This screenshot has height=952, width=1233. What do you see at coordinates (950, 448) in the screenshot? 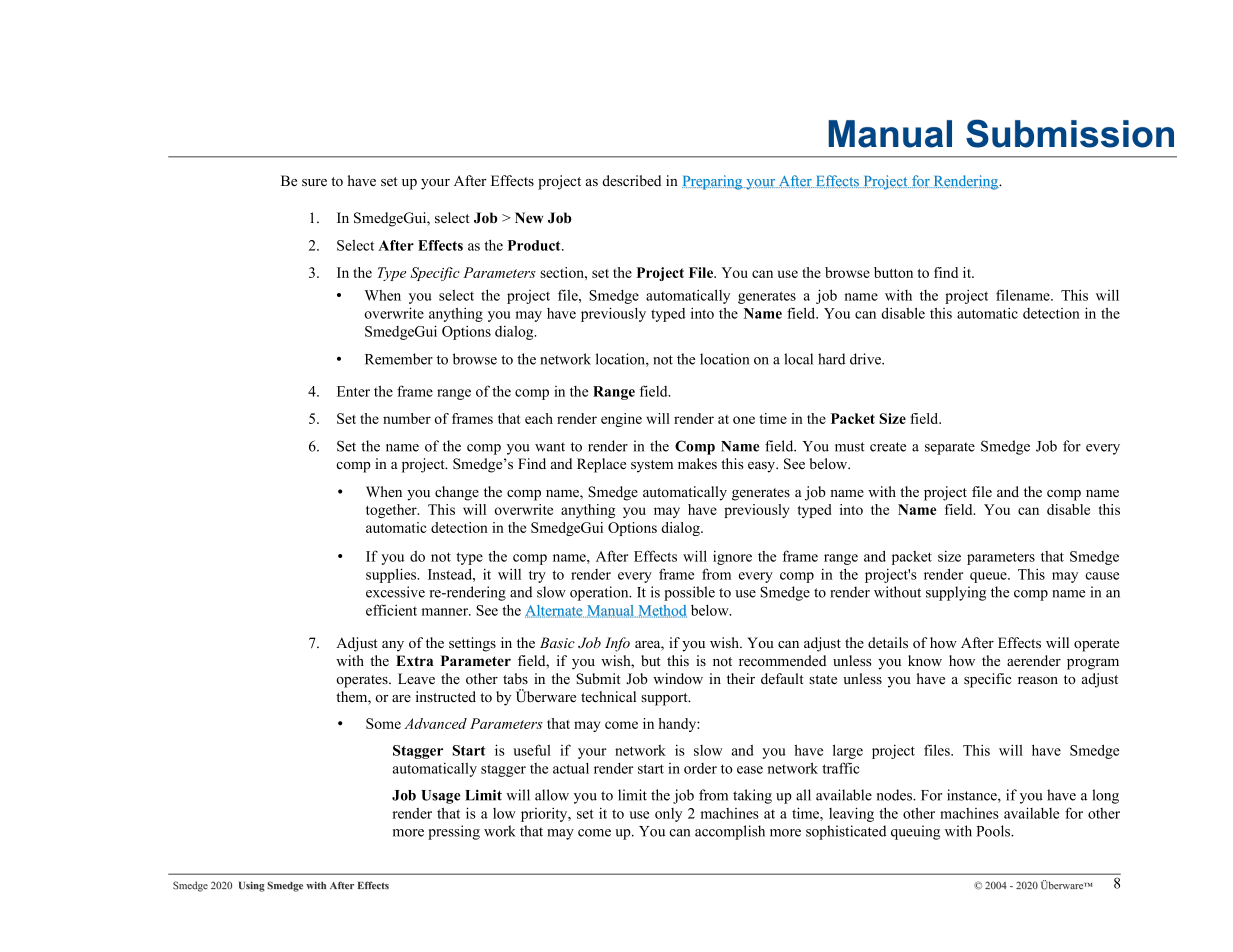
I see `separate` at bounding box center [950, 448].
